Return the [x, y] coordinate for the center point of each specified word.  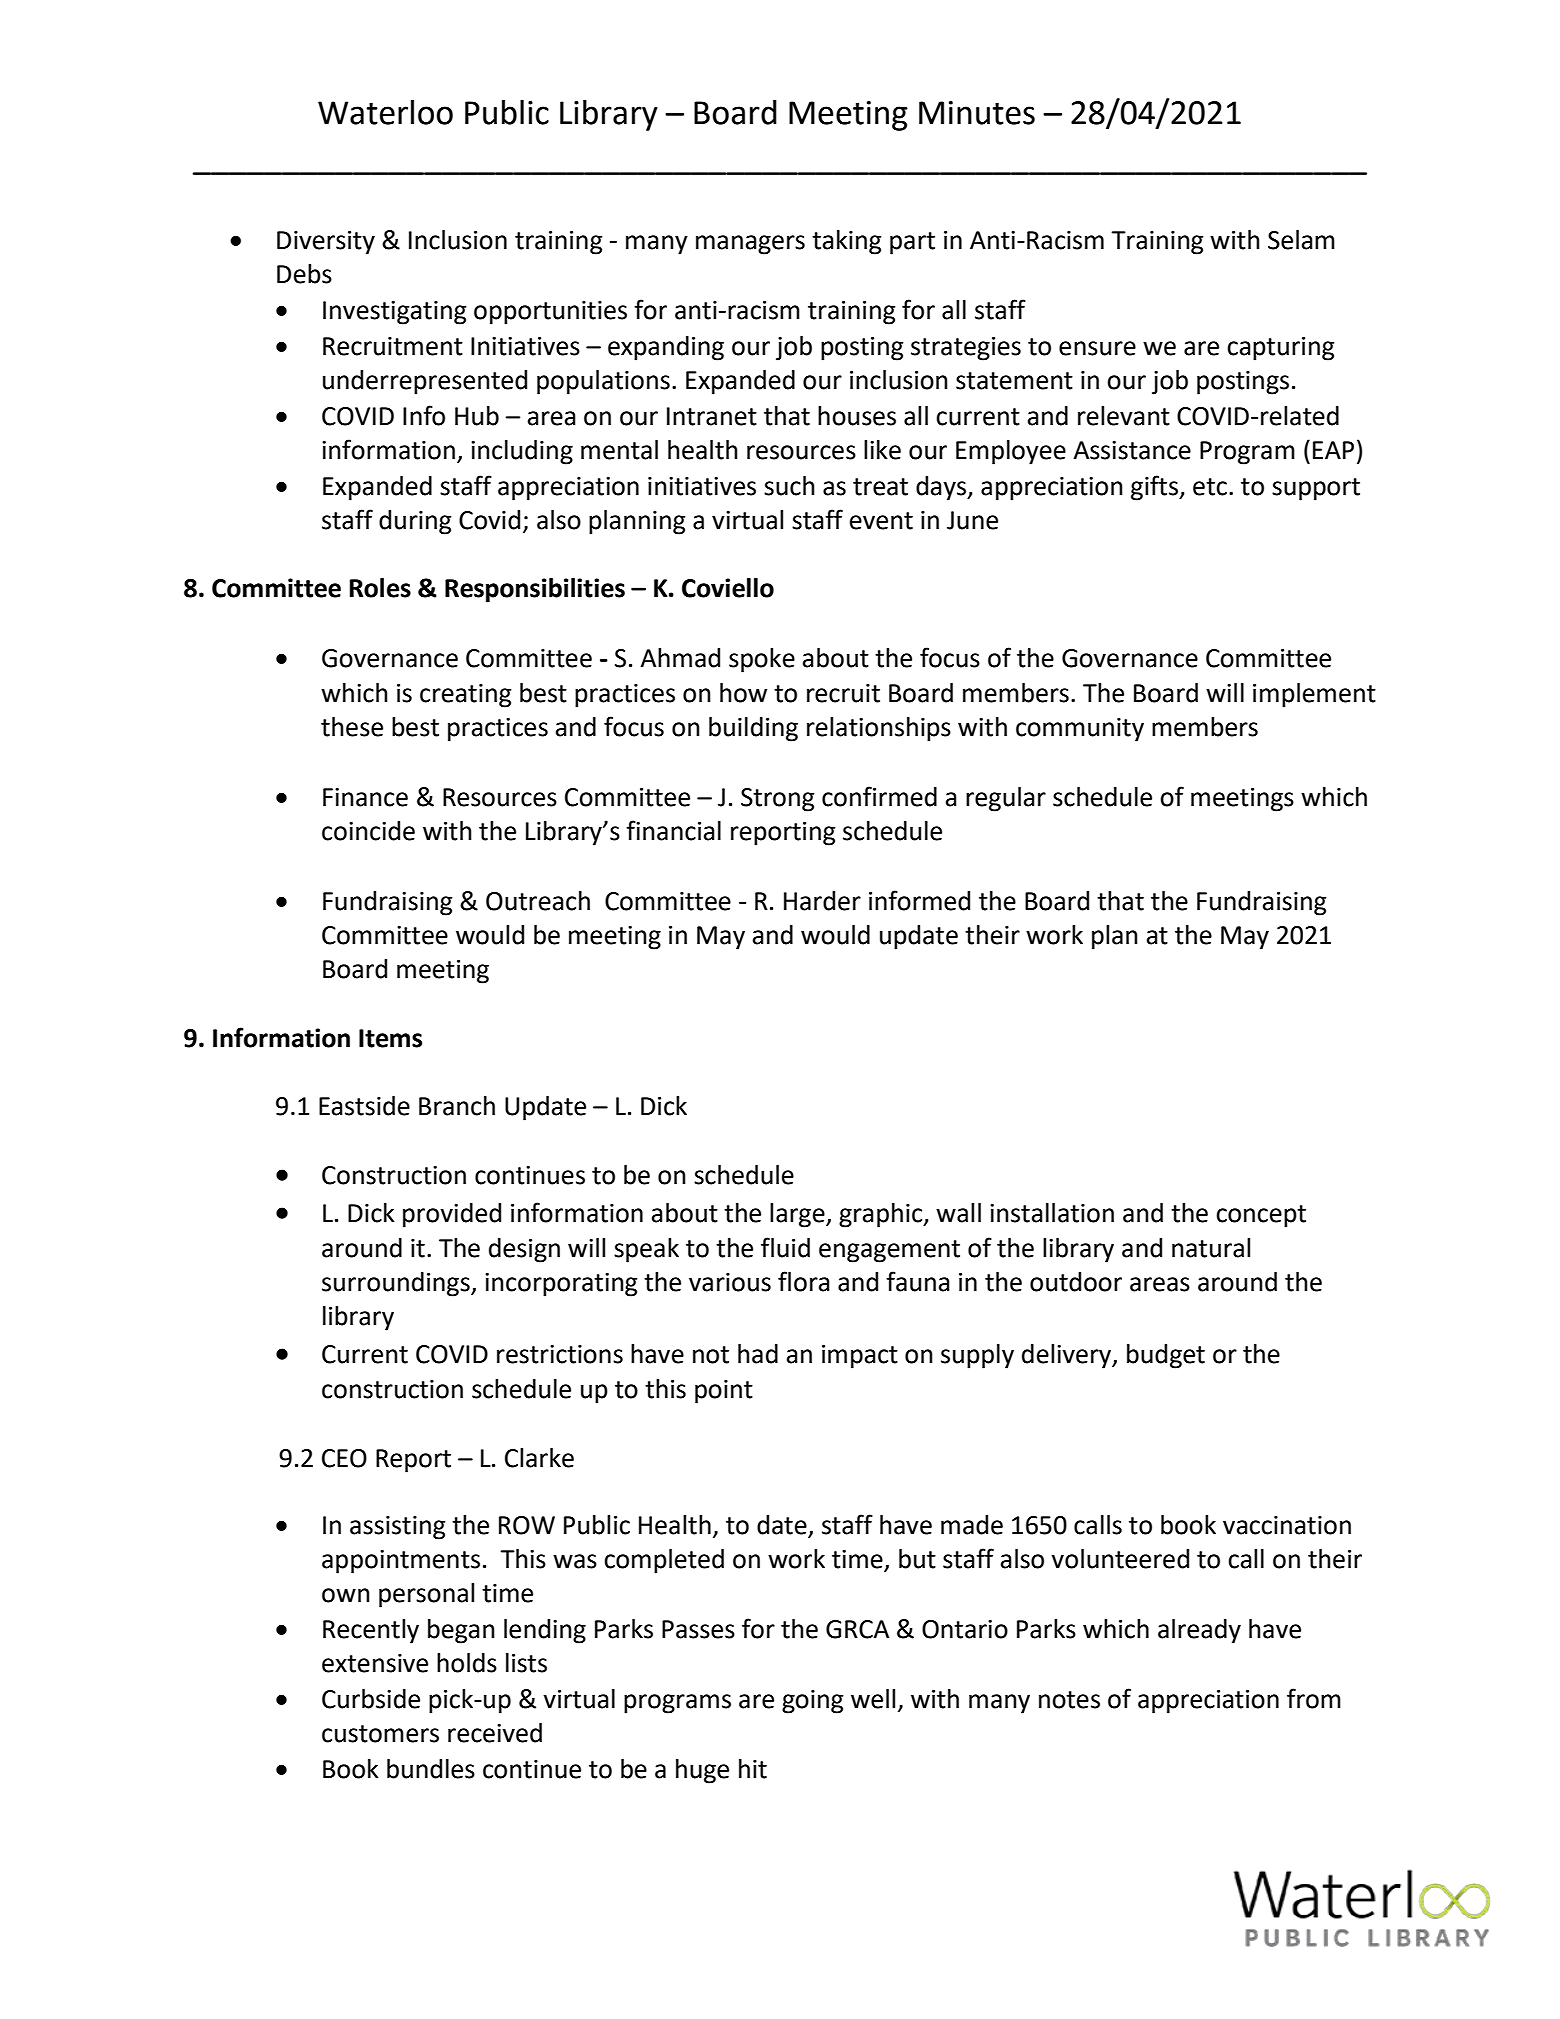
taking [847, 242]
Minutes [977, 113]
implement [1314, 695]
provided [452, 1215]
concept [1261, 1216]
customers [380, 1734]
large [798, 1215]
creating [466, 696]
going [813, 1702]
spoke [762, 660]
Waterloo [385, 112]
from [1314, 1698]
